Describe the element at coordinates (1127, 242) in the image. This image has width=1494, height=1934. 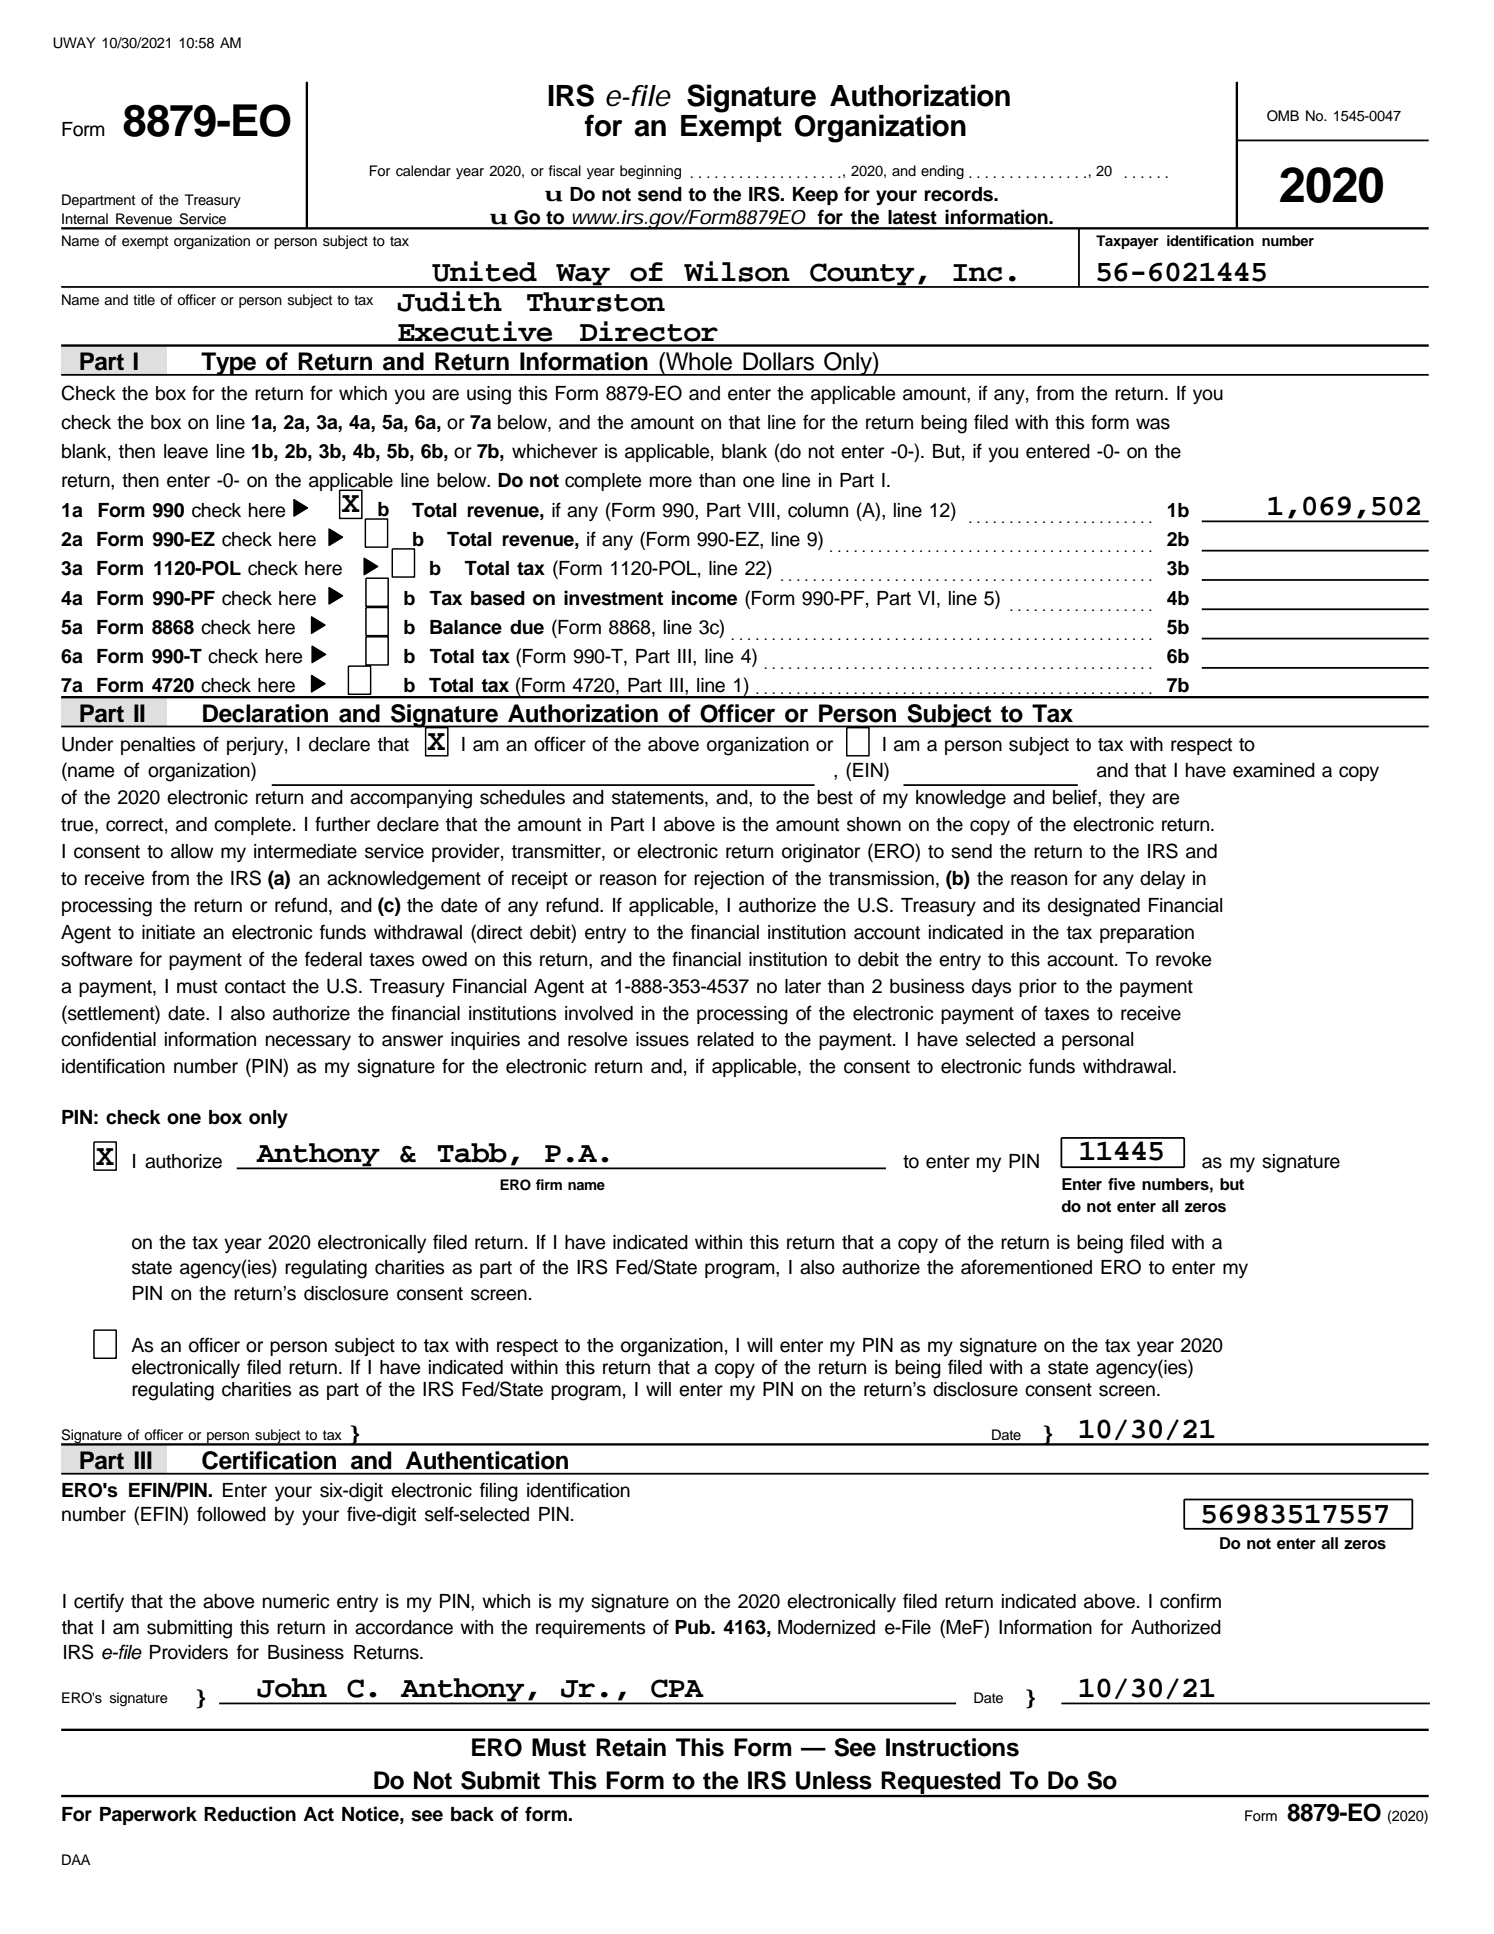
I see `Taxpayer` at that location.
